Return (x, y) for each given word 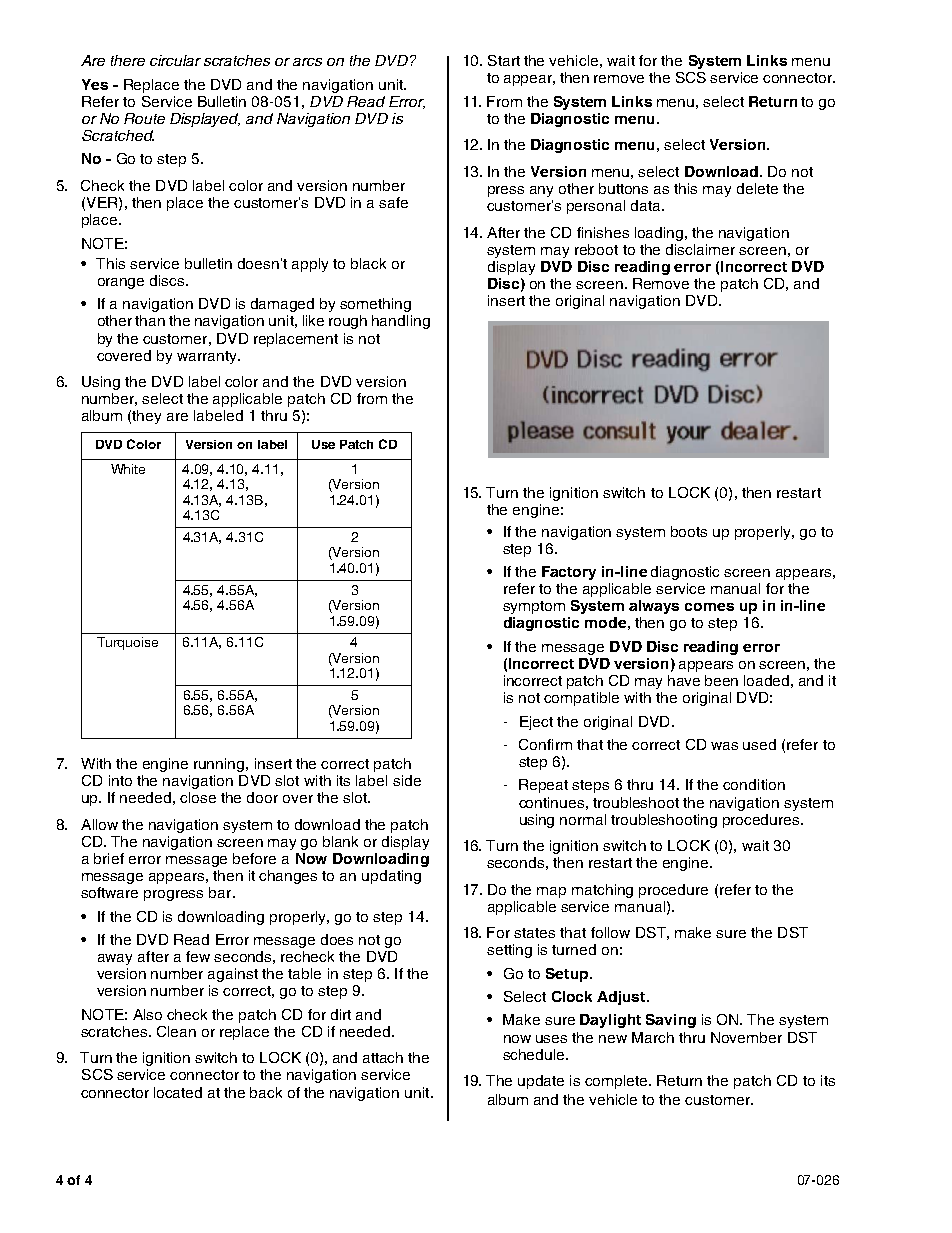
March (653, 1037)
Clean (176, 1031)
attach (383, 1057)
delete (757, 188)
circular (175, 60)
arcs (307, 62)
